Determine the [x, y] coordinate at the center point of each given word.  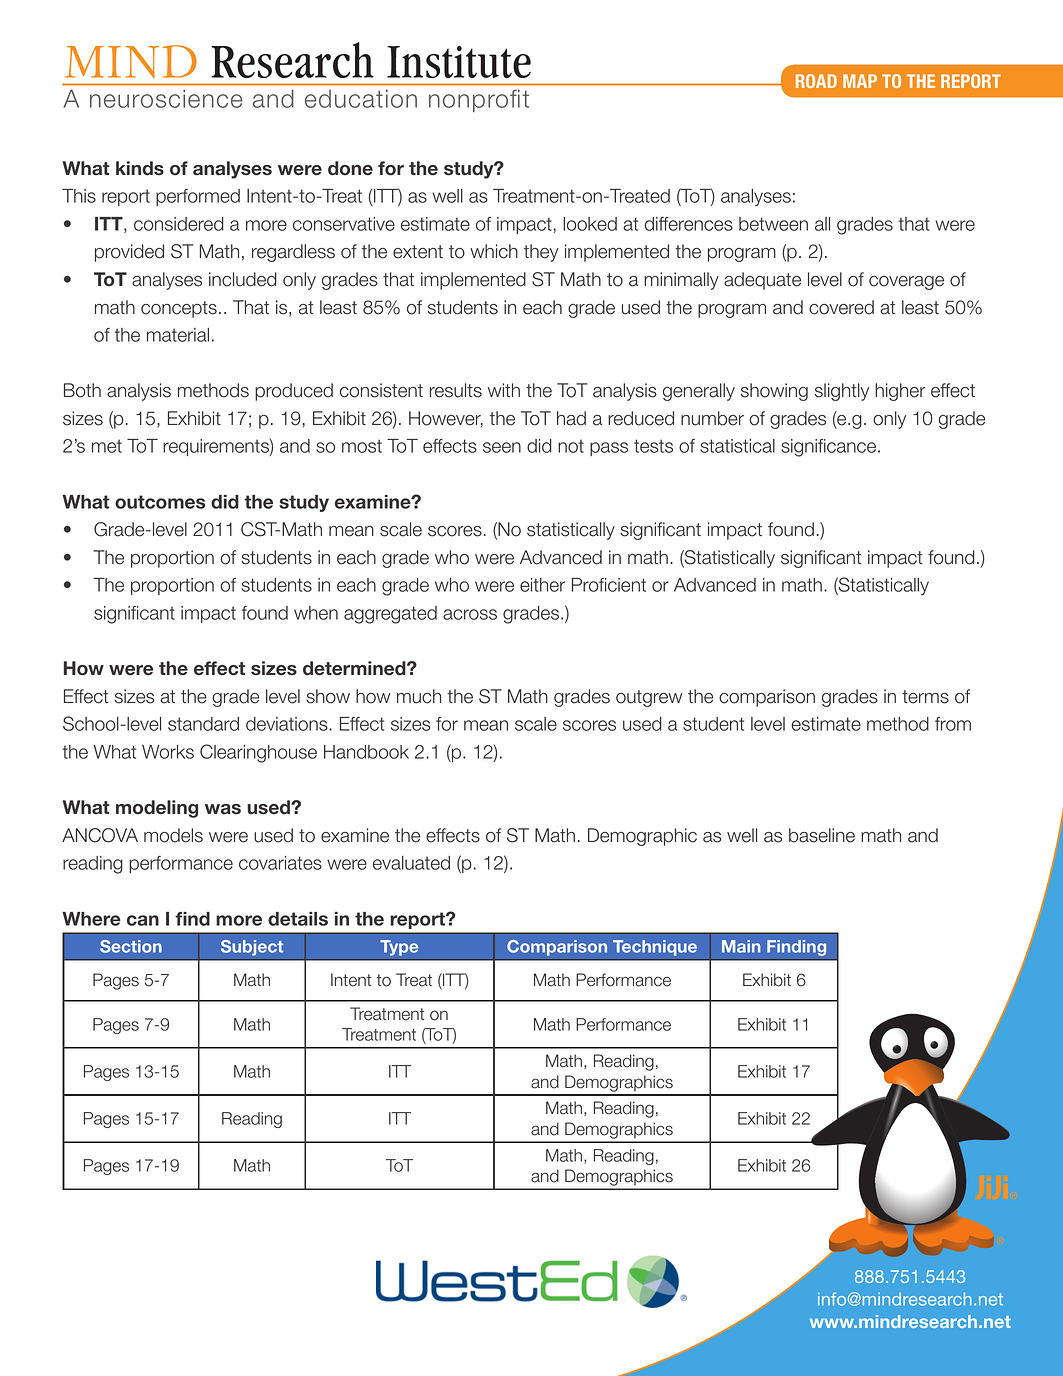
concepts [179, 309]
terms [925, 697]
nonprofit [479, 100]
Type [399, 948]
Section [131, 946]
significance [830, 448]
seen [502, 447]
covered [841, 307]
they [541, 253]
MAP [860, 81]
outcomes [160, 502]
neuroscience [166, 98]
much [419, 696]
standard [203, 724]
